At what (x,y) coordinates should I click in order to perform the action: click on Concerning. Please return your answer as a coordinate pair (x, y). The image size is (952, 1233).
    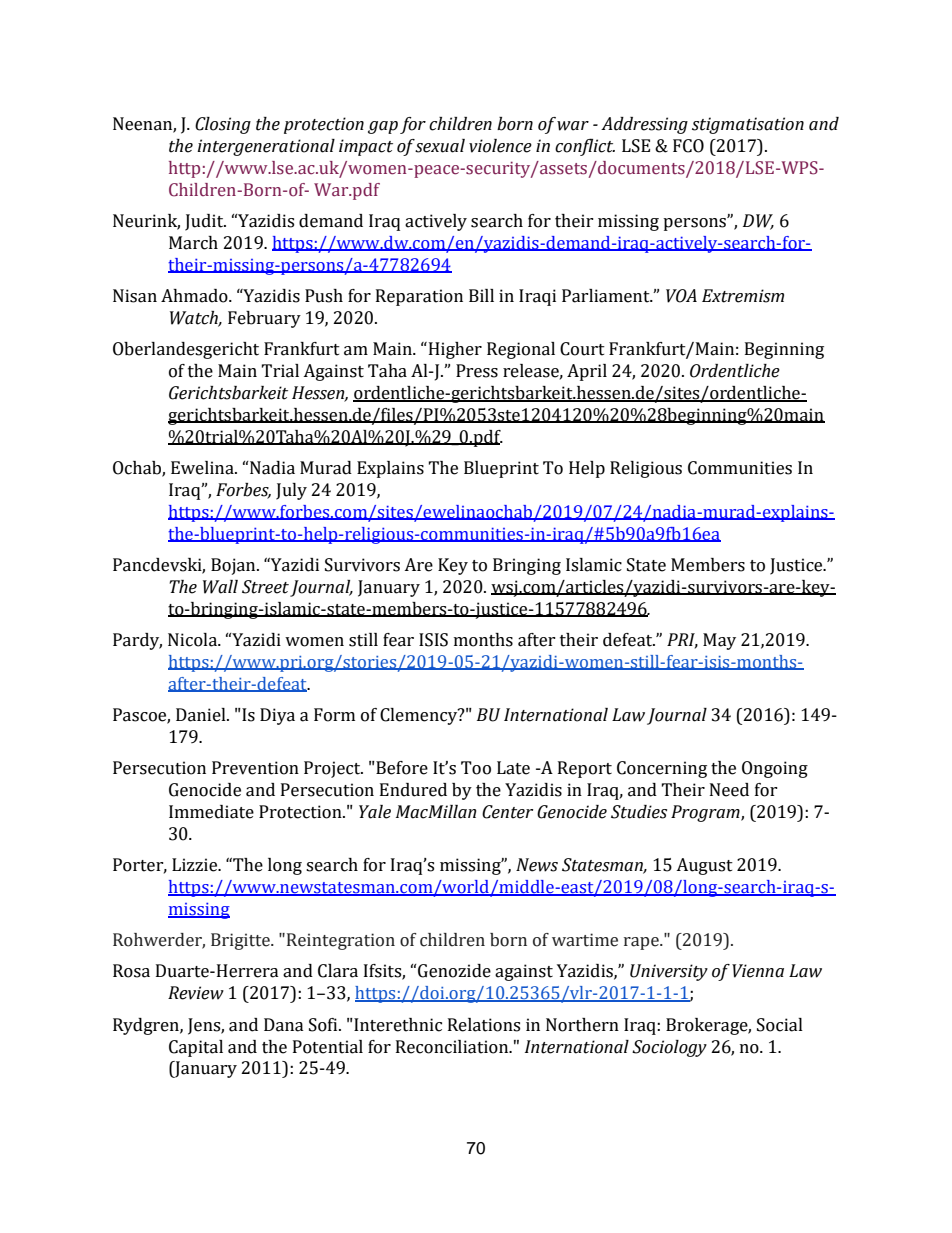
    Looking at the image, I should click on (662, 769).
